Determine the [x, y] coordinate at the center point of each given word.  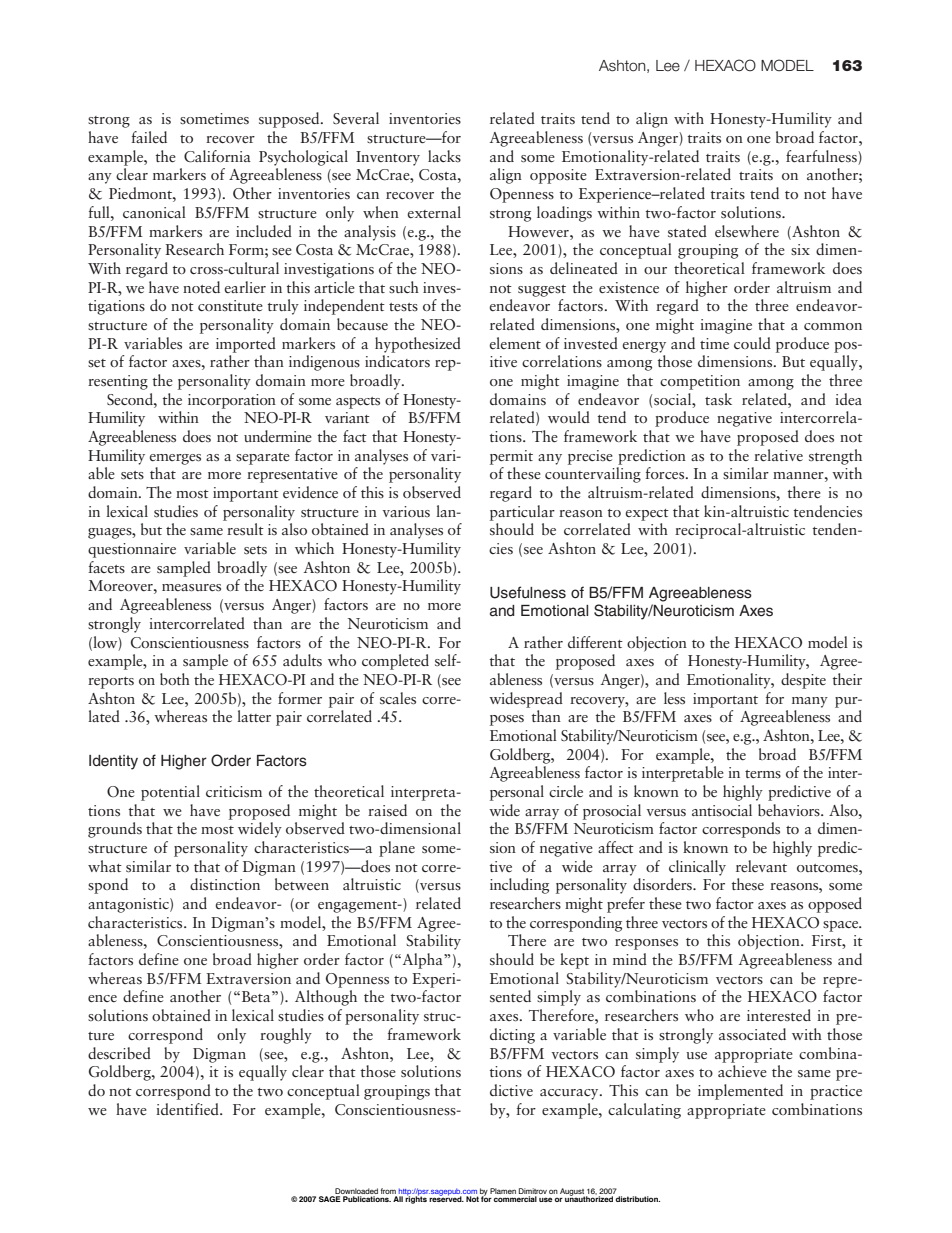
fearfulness [822, 157]
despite [803, 681]
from [389, 1192]
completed [395, 662]
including [519, 886]
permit [511, 457]
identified [188, 1109]
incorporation [232, 401]
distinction [225, 884]
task [718, 399]
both [175, 679]
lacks [444, 156]
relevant [761, 866]
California [217, 156]
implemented [740, 1092]
